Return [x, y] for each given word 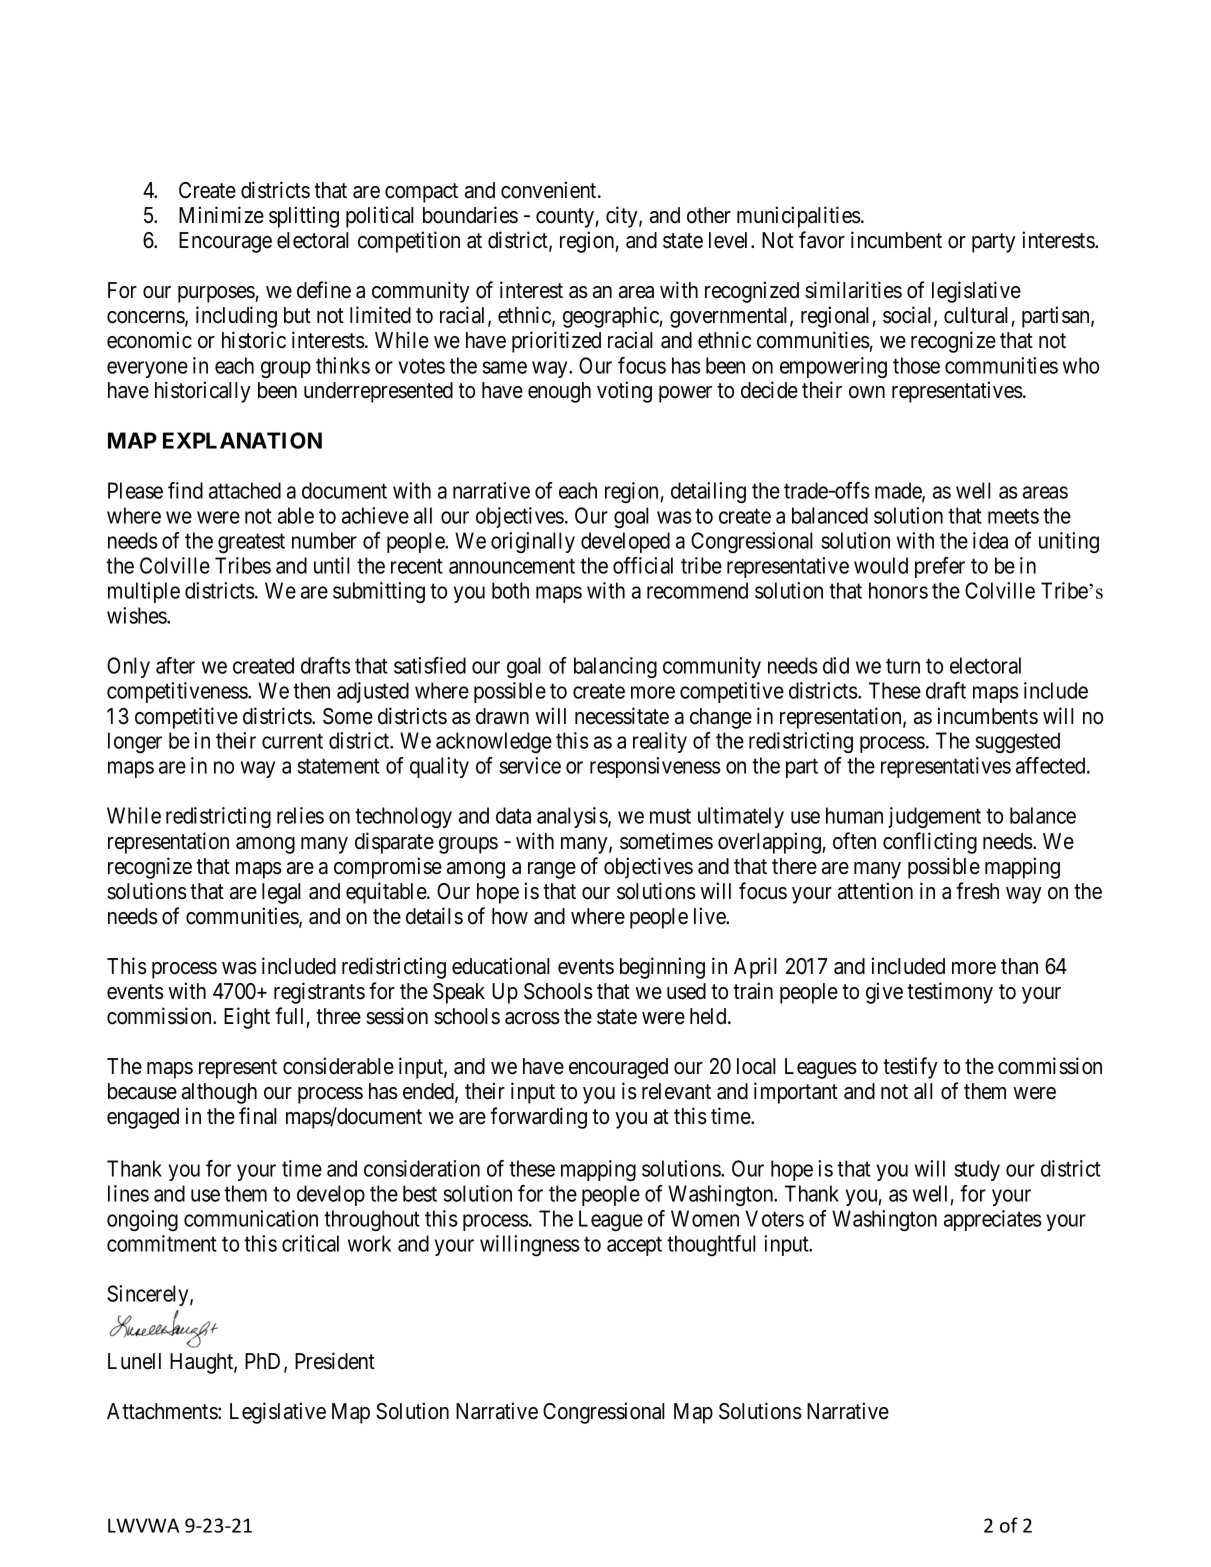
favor [822, 240]
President [335, 1361]
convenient [550, 190]
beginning [662, 968]
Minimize [221, 215]
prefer [940, 567]
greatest [251, 544]
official [643, 565]
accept [634, 1246]
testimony [950, 993]
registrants [319, 993]
